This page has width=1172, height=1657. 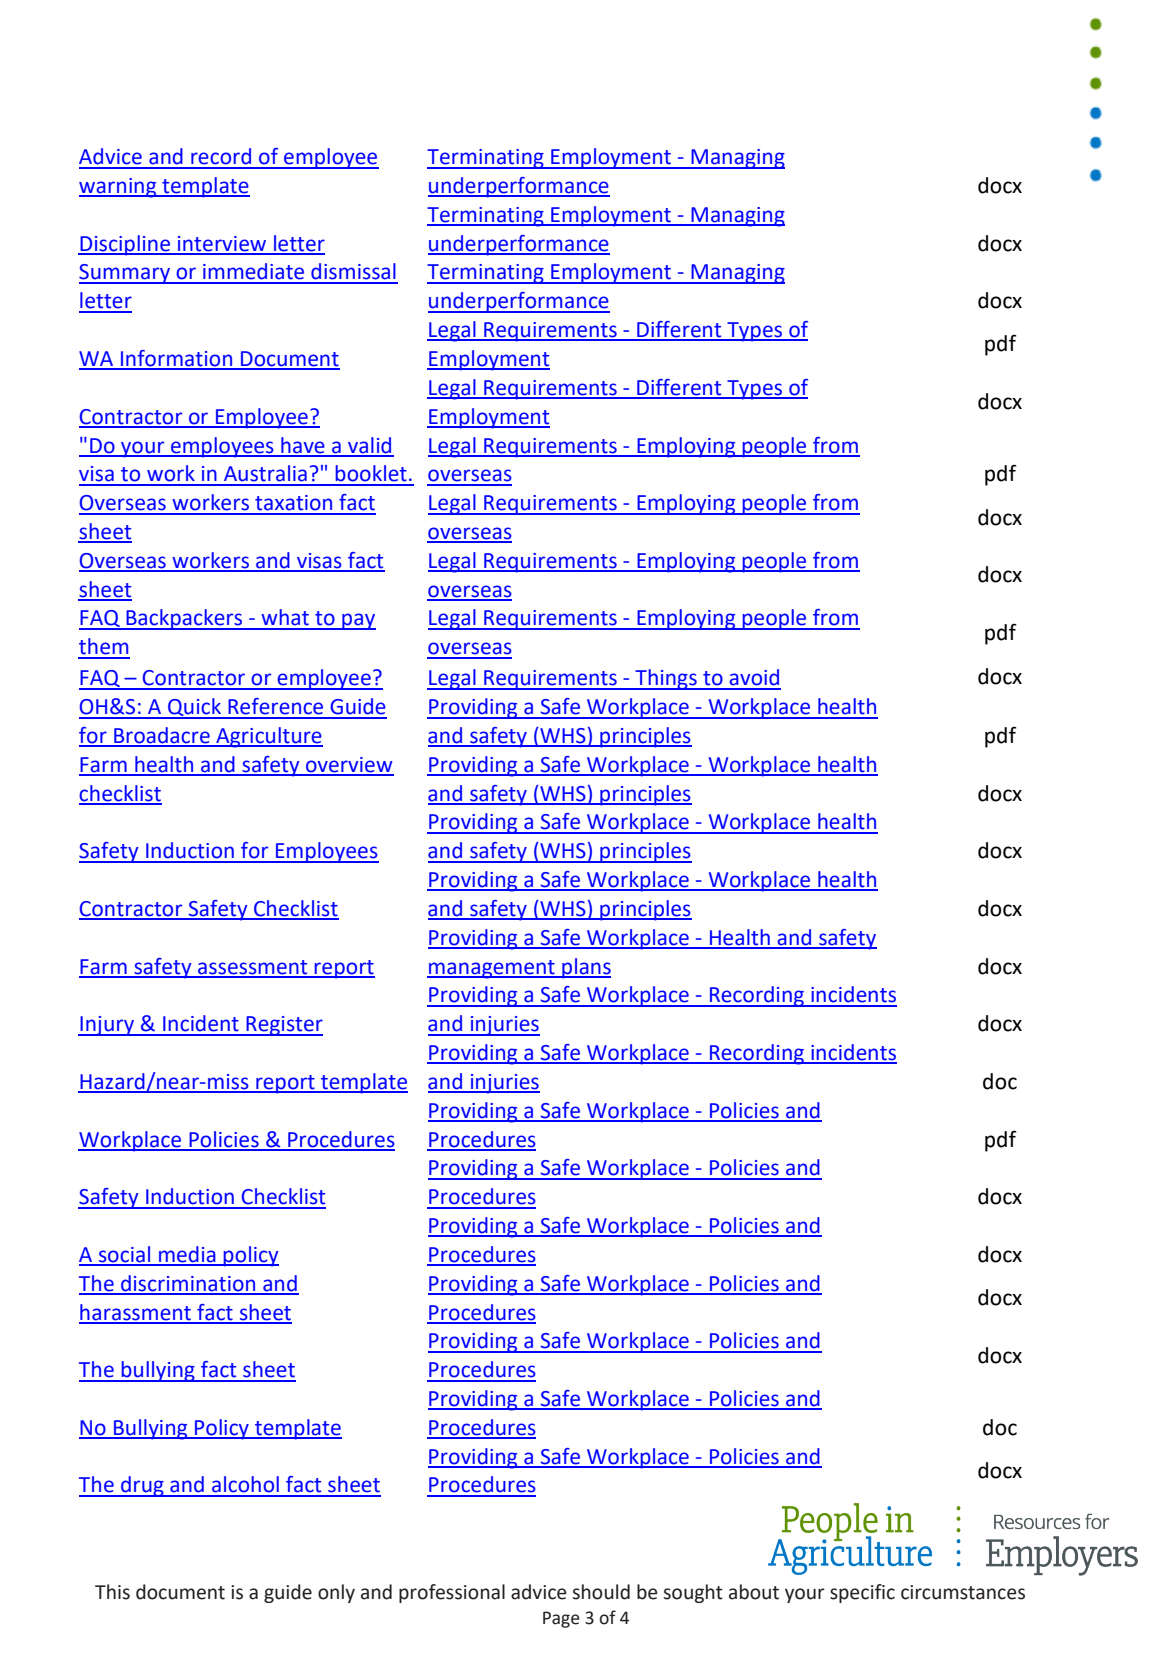 I want to click on Quick, so click(x=194, y=708).
